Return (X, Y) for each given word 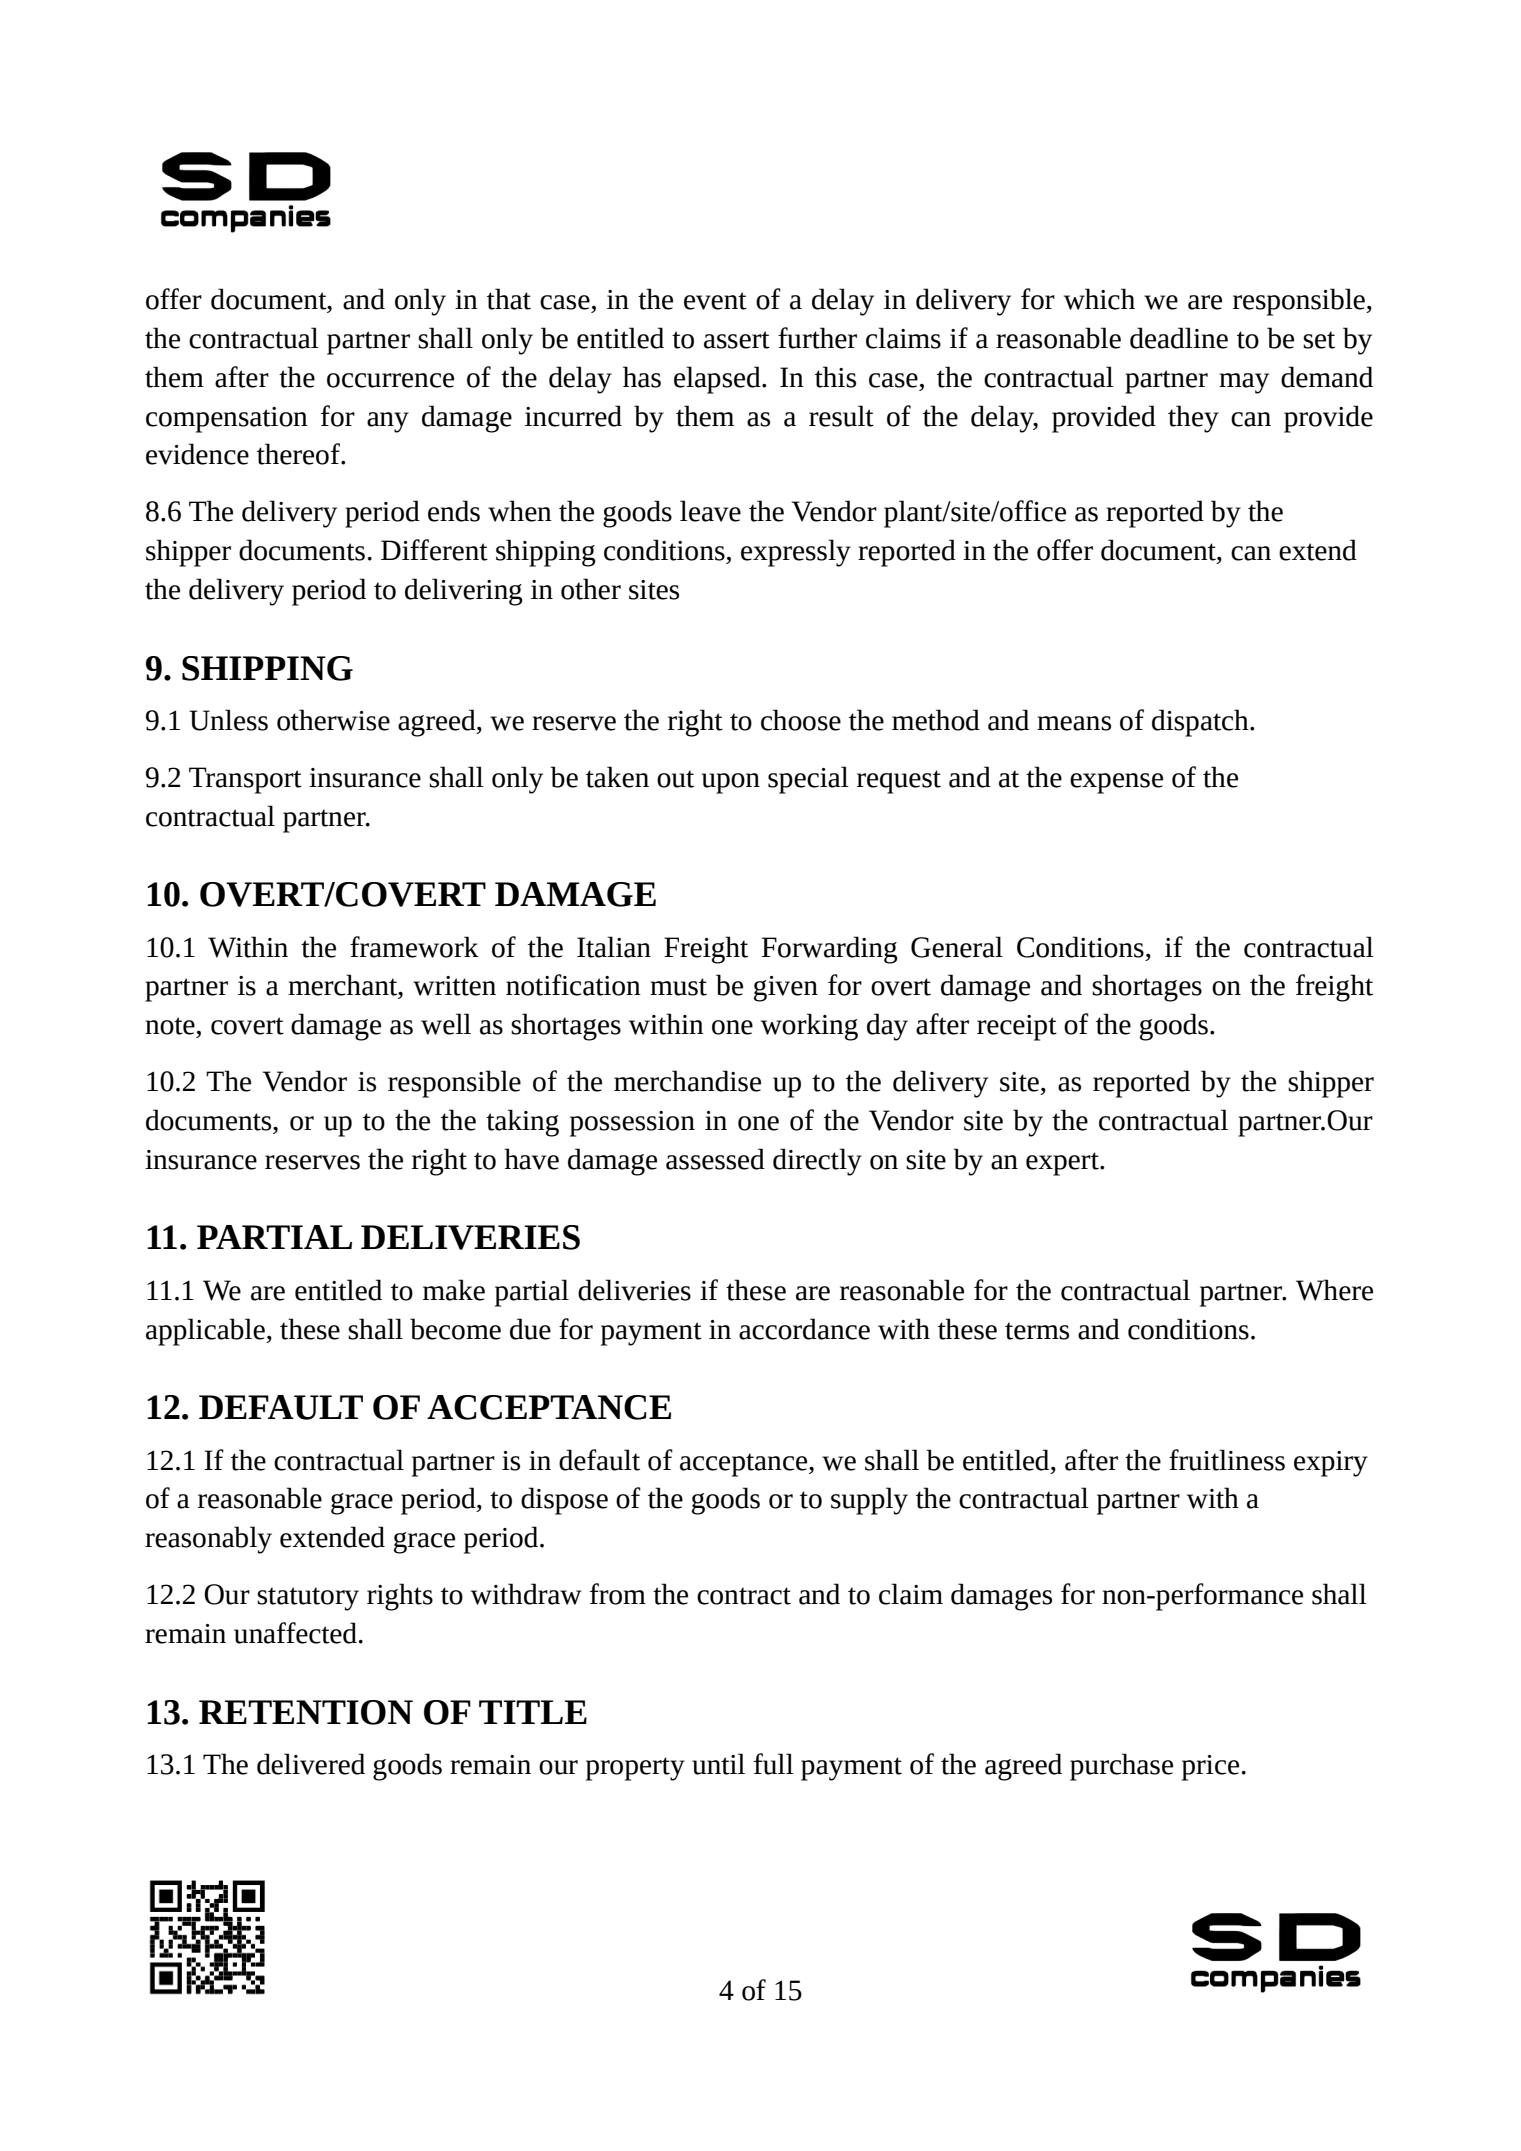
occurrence (390, 380)
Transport (245, 780)
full (774, 1764)
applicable (206, 1332)
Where (1334, 1290)
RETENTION (306, 1712)
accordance (804, 1329)
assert (737, 340)
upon (731, 783)
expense (1116, 783)
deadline (1179, 338)
